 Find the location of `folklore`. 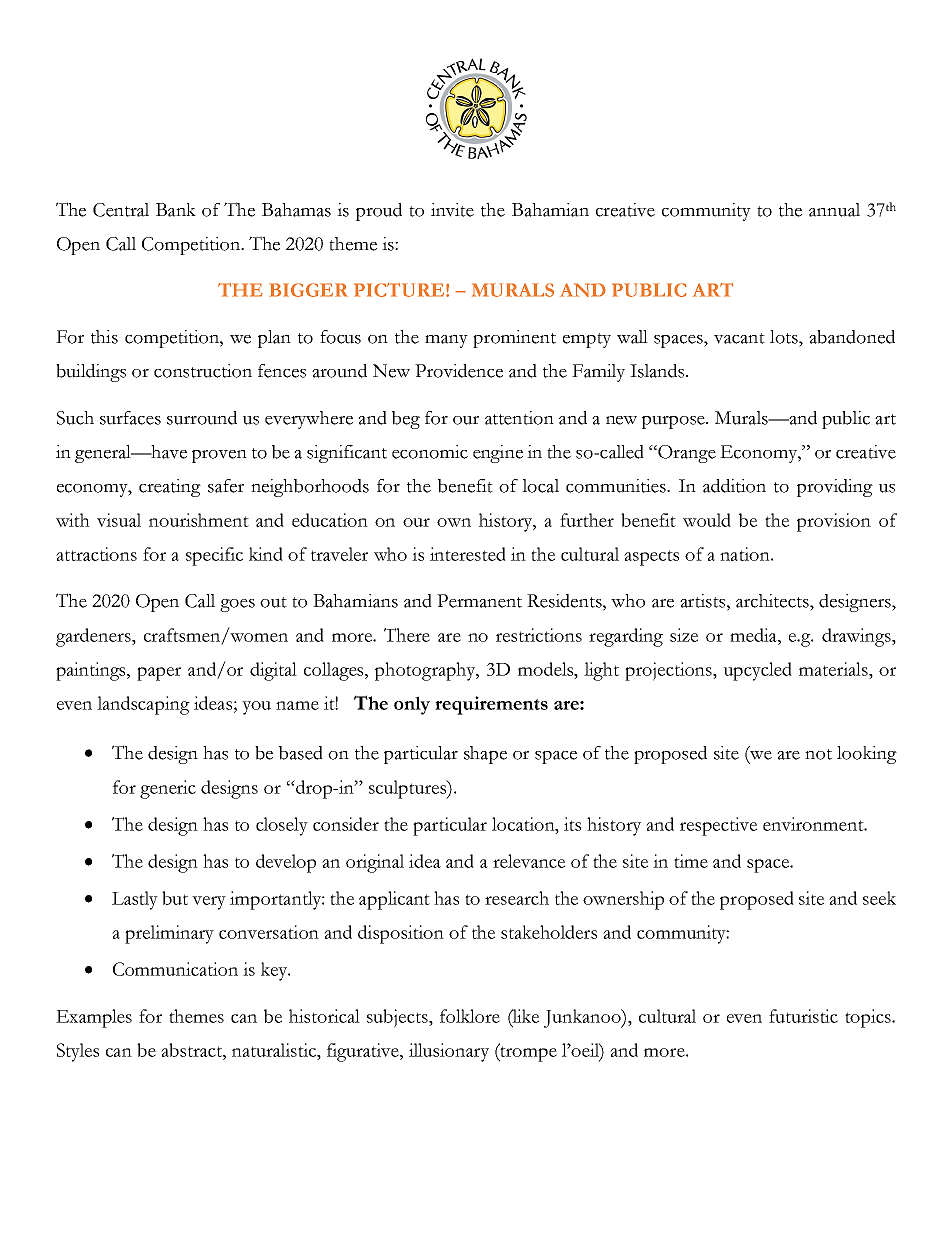

folklore is located at coordinates (470, 1016).
